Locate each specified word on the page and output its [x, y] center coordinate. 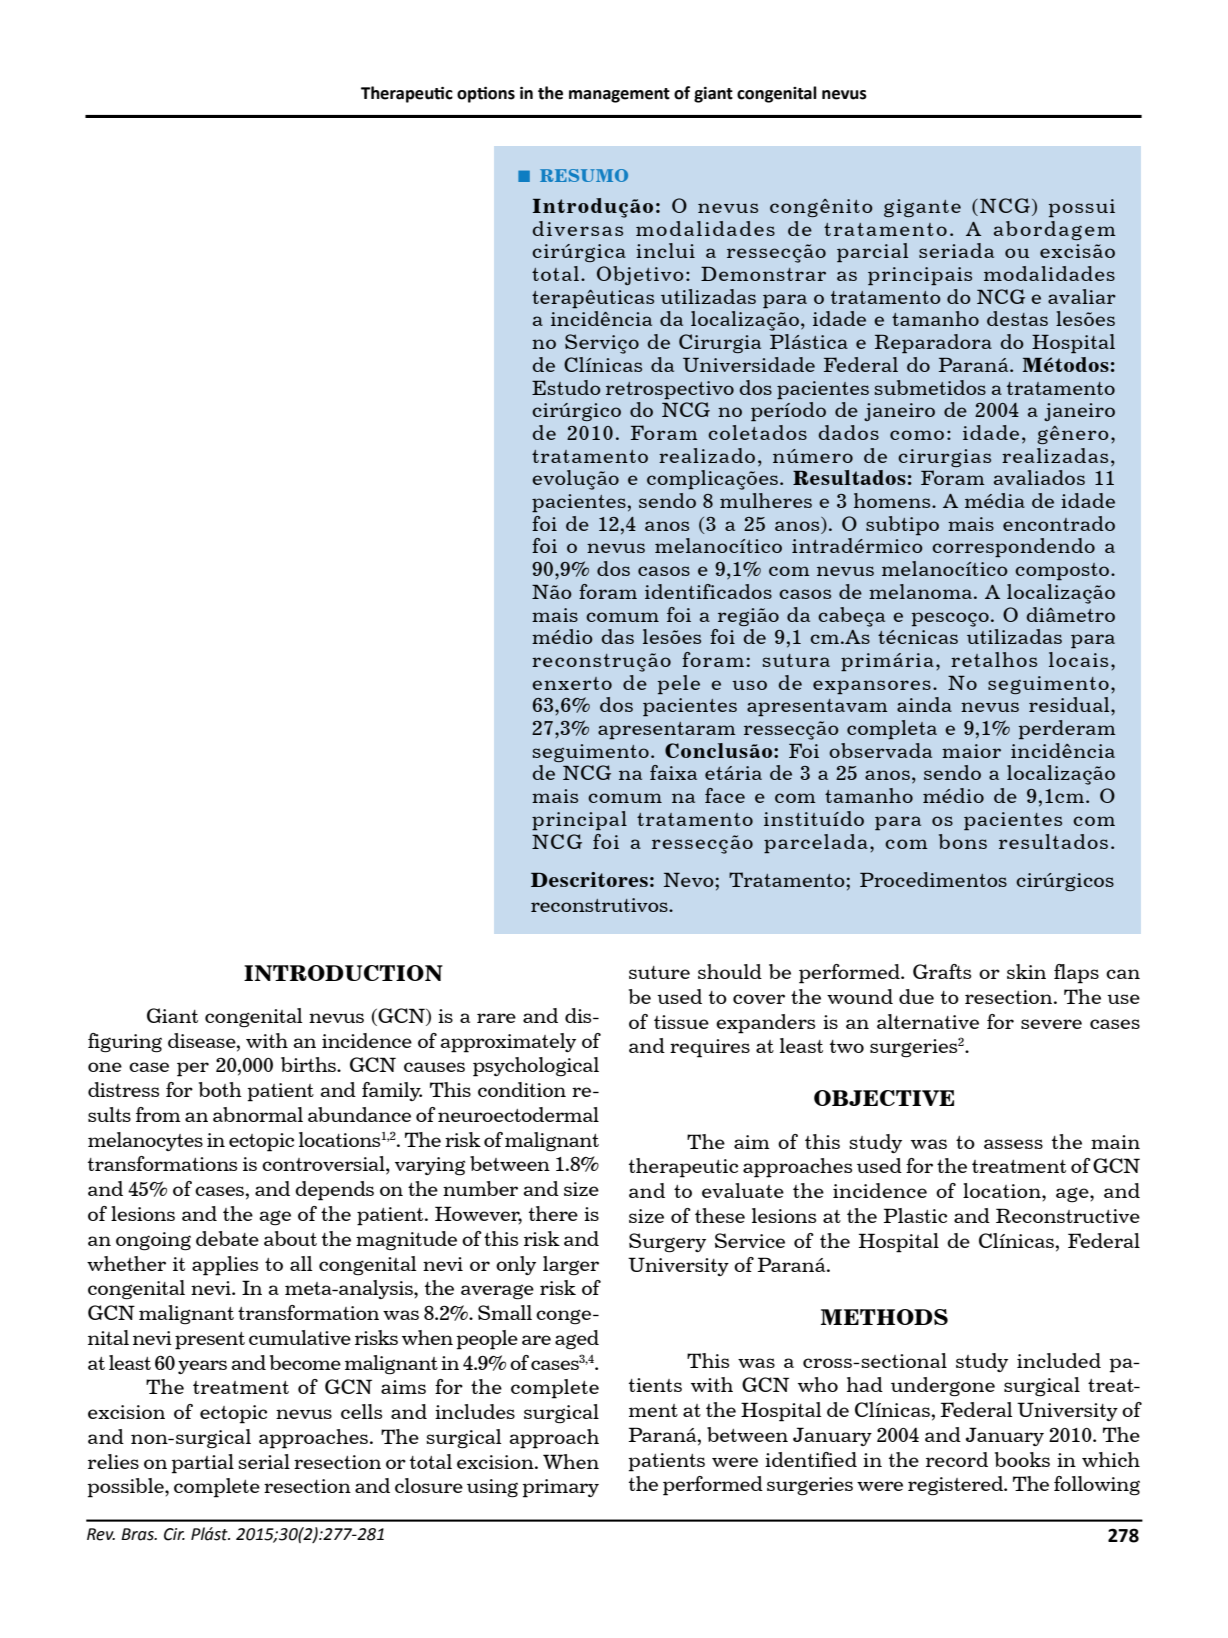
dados [848, 432]
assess [1013, 1144]
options [486, 95]
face [725, 795]
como [917, 435]
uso [749, 685]
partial [202, 1464]
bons [963, 841]
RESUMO [584, 175]
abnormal [258, 1114]
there [553, 1213]
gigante [922, 208]
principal [579, 820]
